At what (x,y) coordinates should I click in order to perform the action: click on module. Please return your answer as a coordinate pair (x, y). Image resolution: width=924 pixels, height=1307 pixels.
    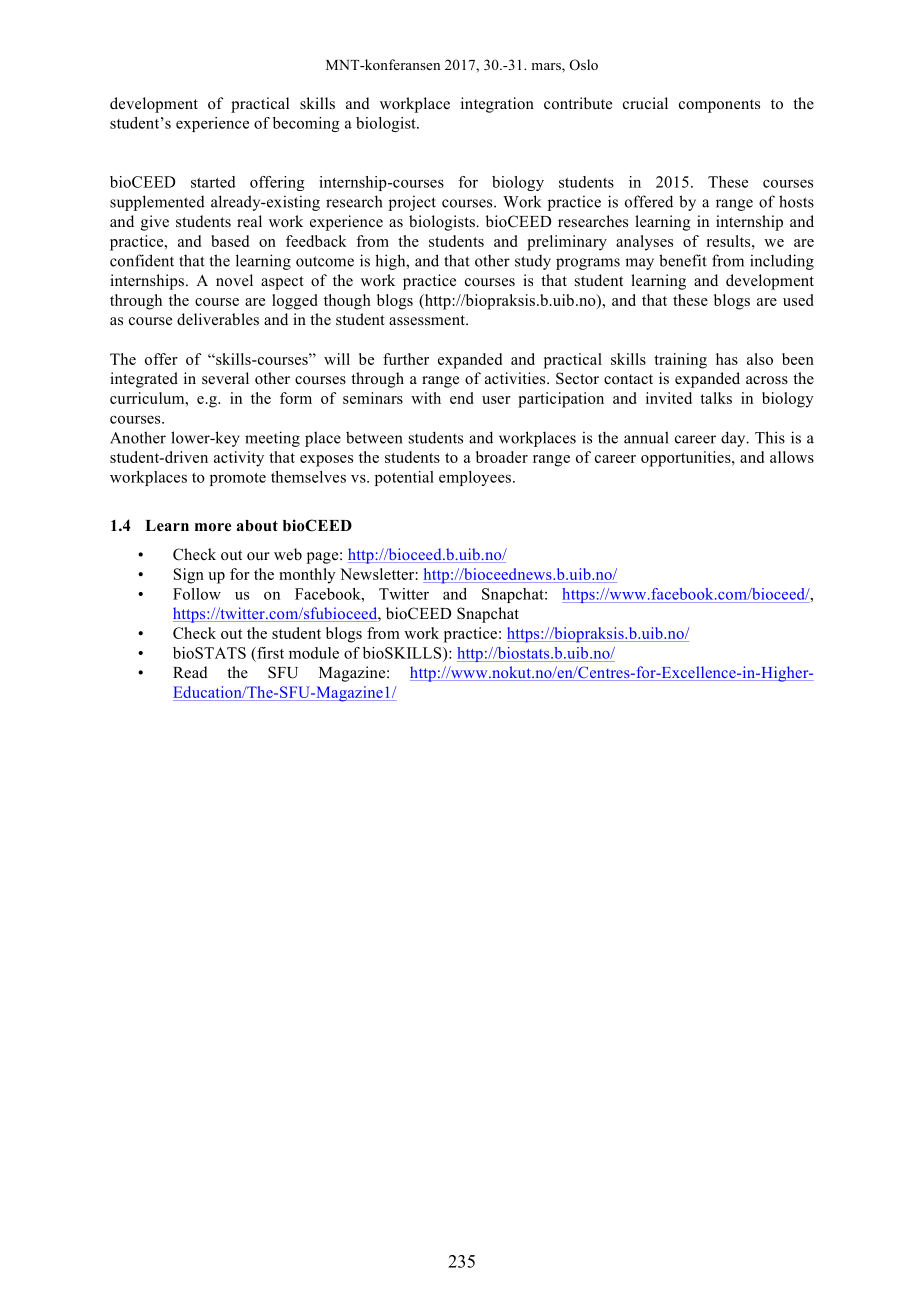
    Looking at the image, I should click on (314, 653).
